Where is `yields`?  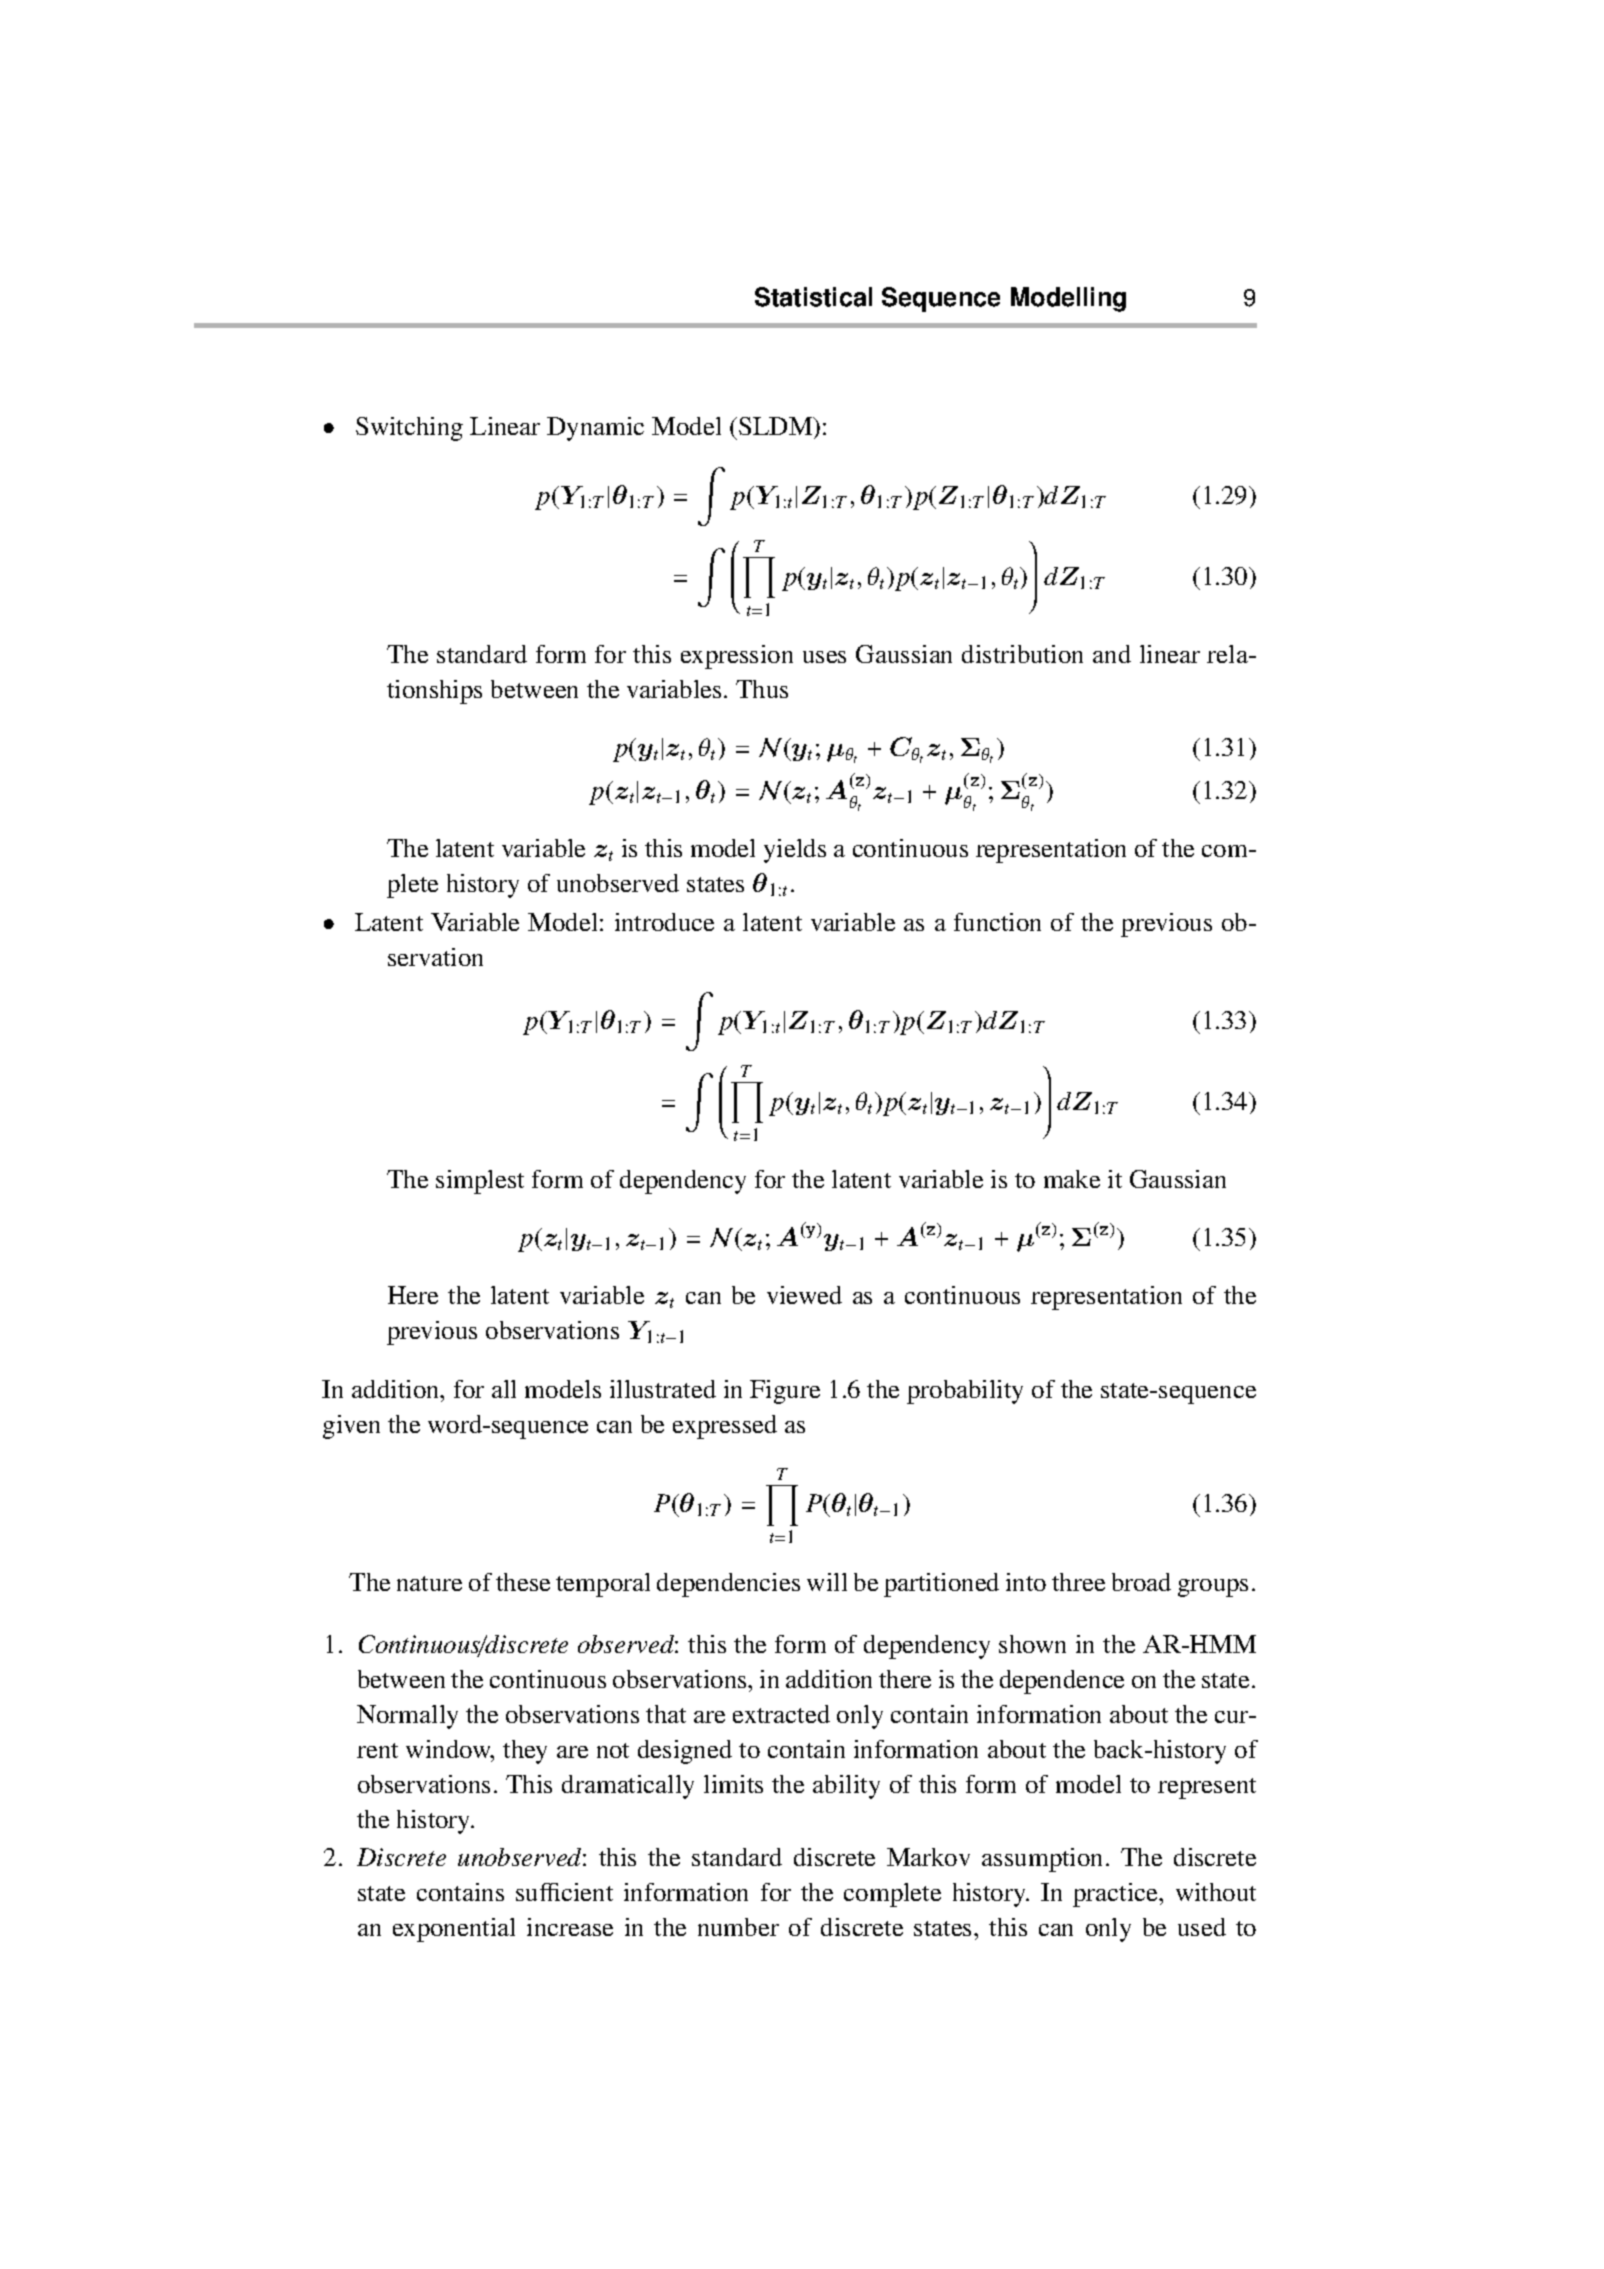
yields is located at coordinates (795, 851).
